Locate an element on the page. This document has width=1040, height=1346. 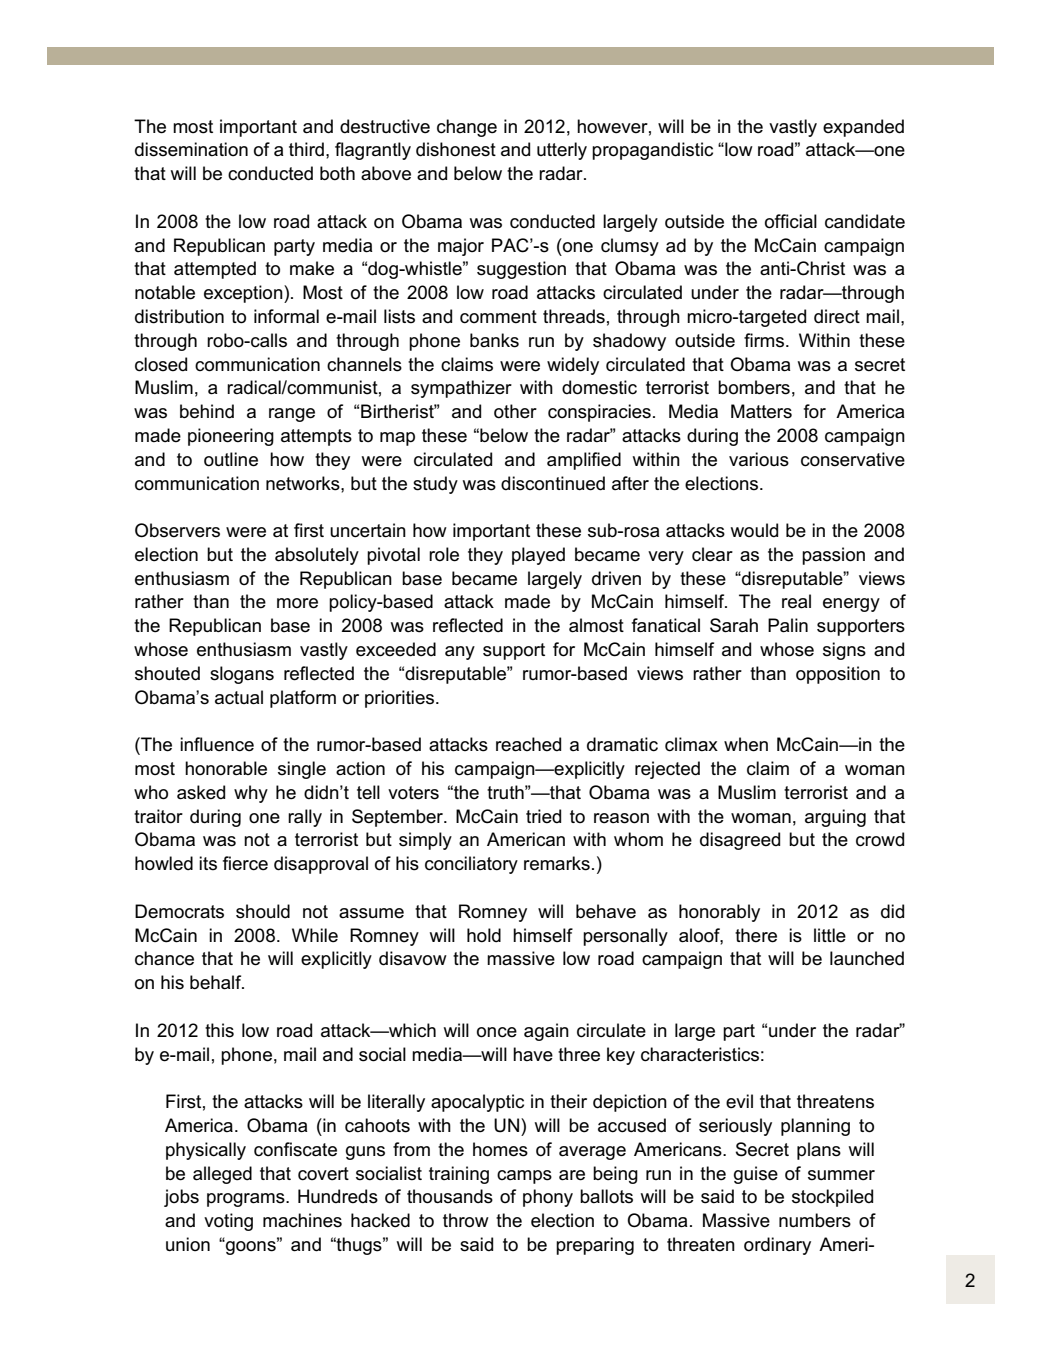
official is located at coordinates (791, 221).
